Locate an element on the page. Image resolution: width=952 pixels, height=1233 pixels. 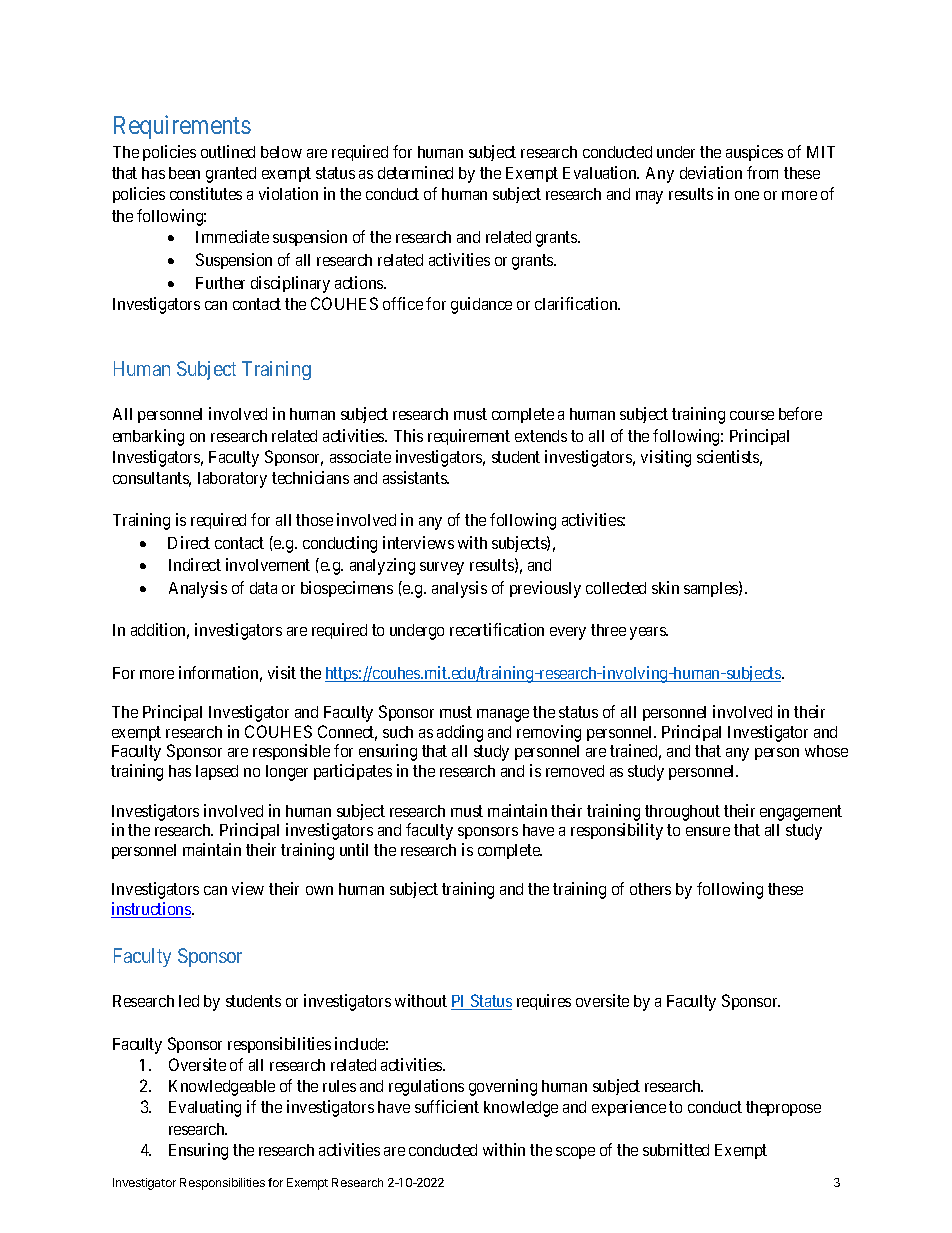
ensure is located at coordinates (708, 831).
